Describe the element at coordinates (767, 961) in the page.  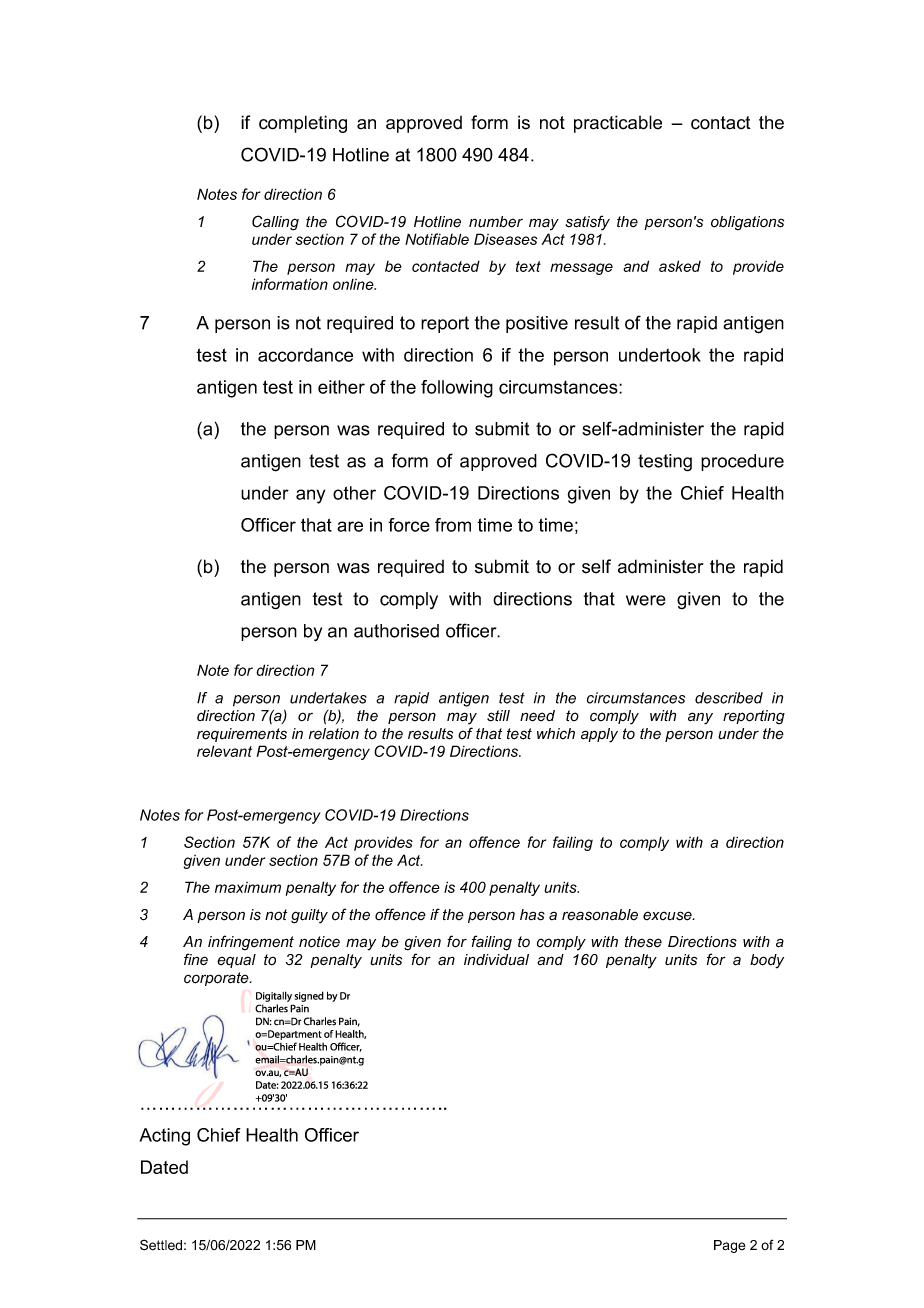
I see `body` at that location.
